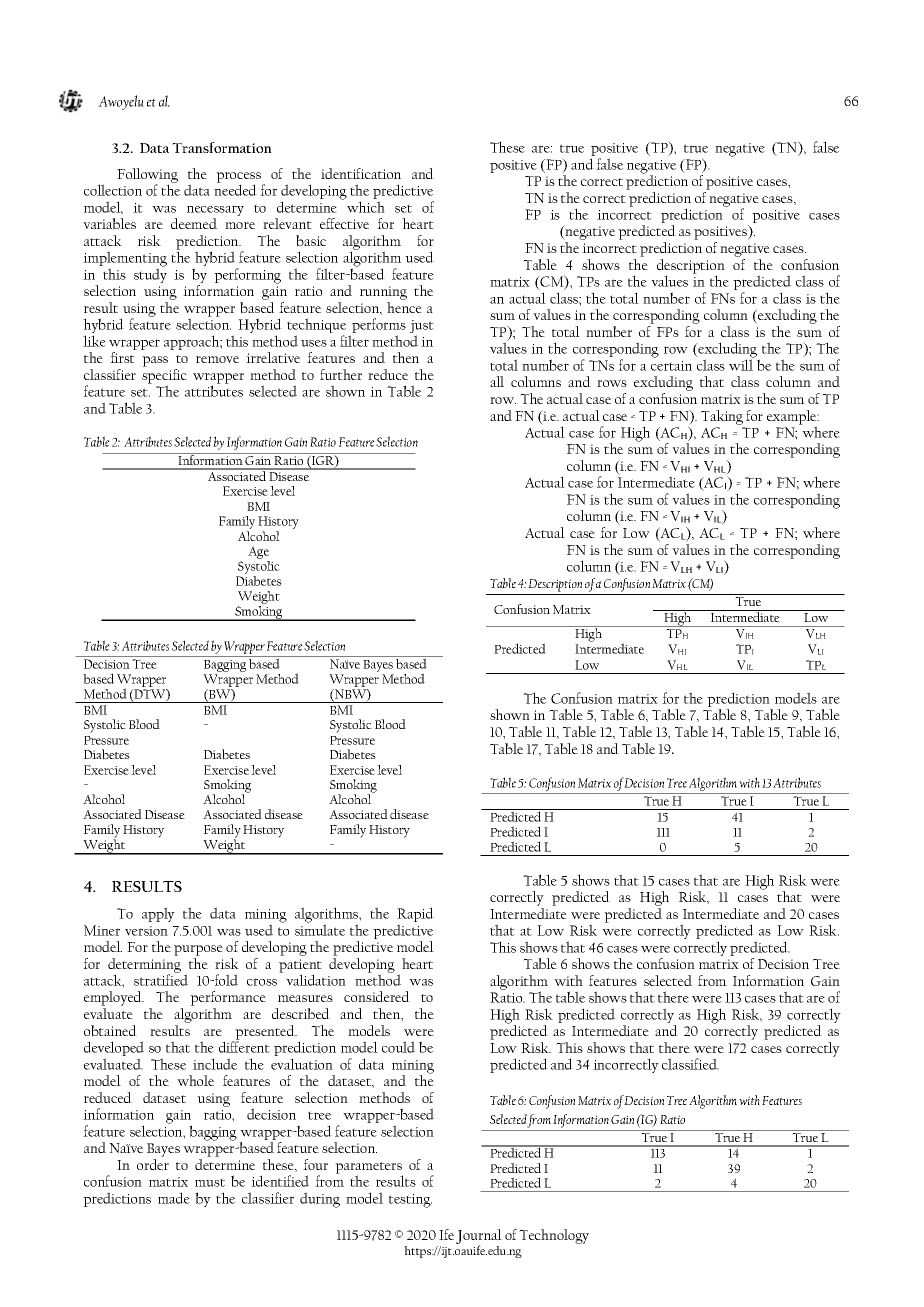 The height and width of the screenshot is (1307, 924). I want to click on Following, so click(147, 176).
